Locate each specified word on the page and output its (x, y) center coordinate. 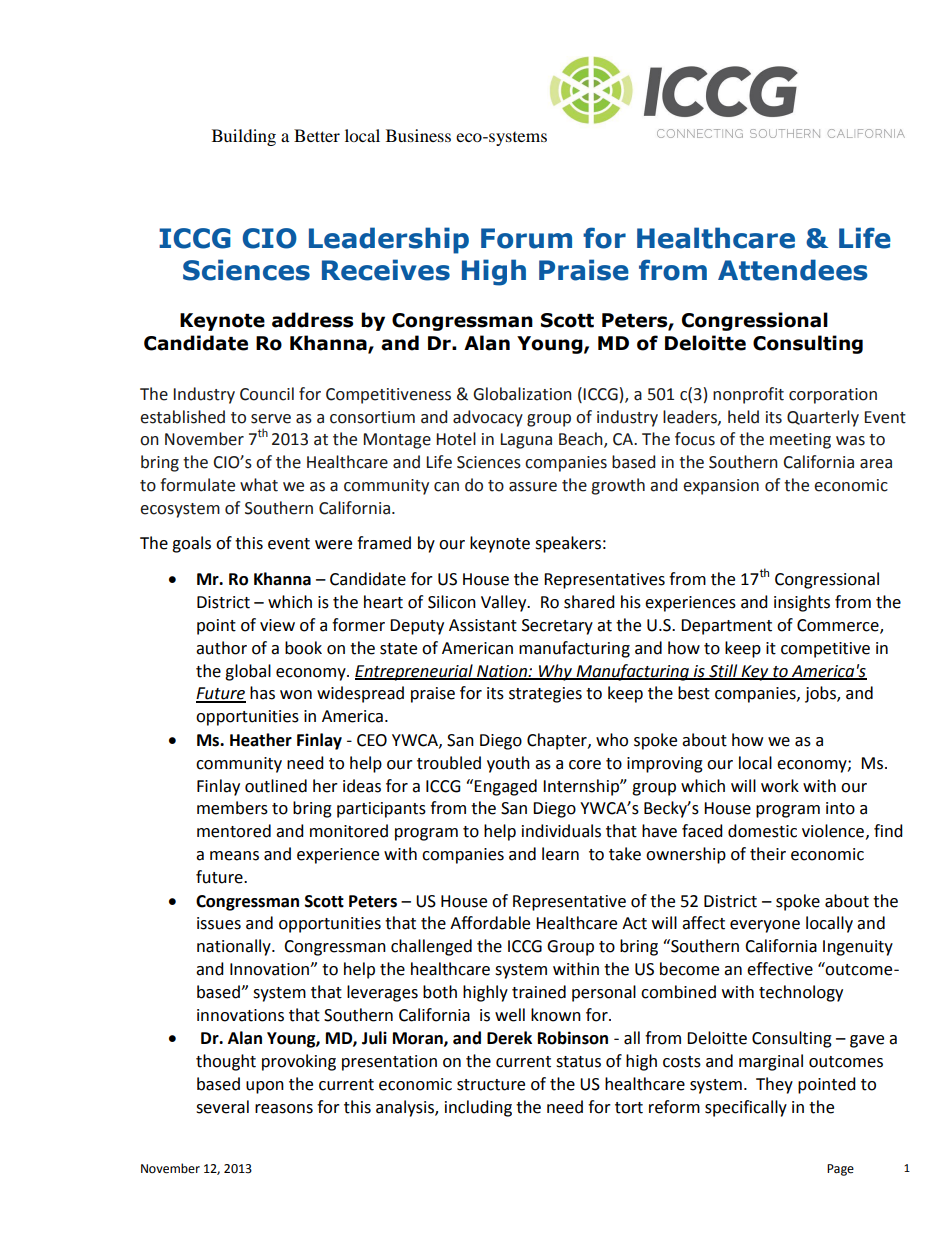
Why (555, 672)
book (303, 648)
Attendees (793, 270)
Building (244, 137)
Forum (526, 238)
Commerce (839, 626)
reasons (284, 1109)
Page (840, 1170)
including (478, 1108)
